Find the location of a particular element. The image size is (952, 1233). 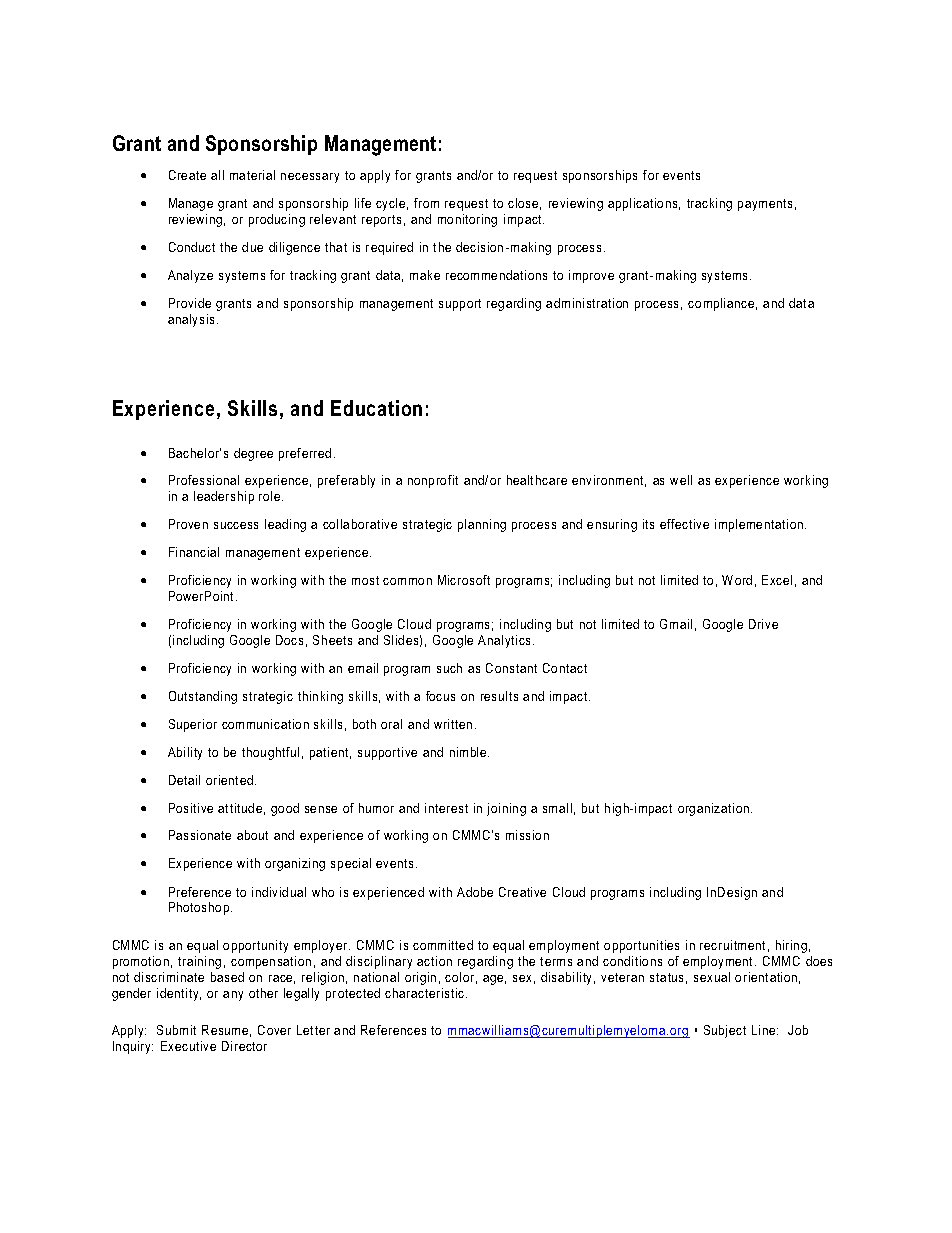

Submit is located at coordinates (176, 1030).
